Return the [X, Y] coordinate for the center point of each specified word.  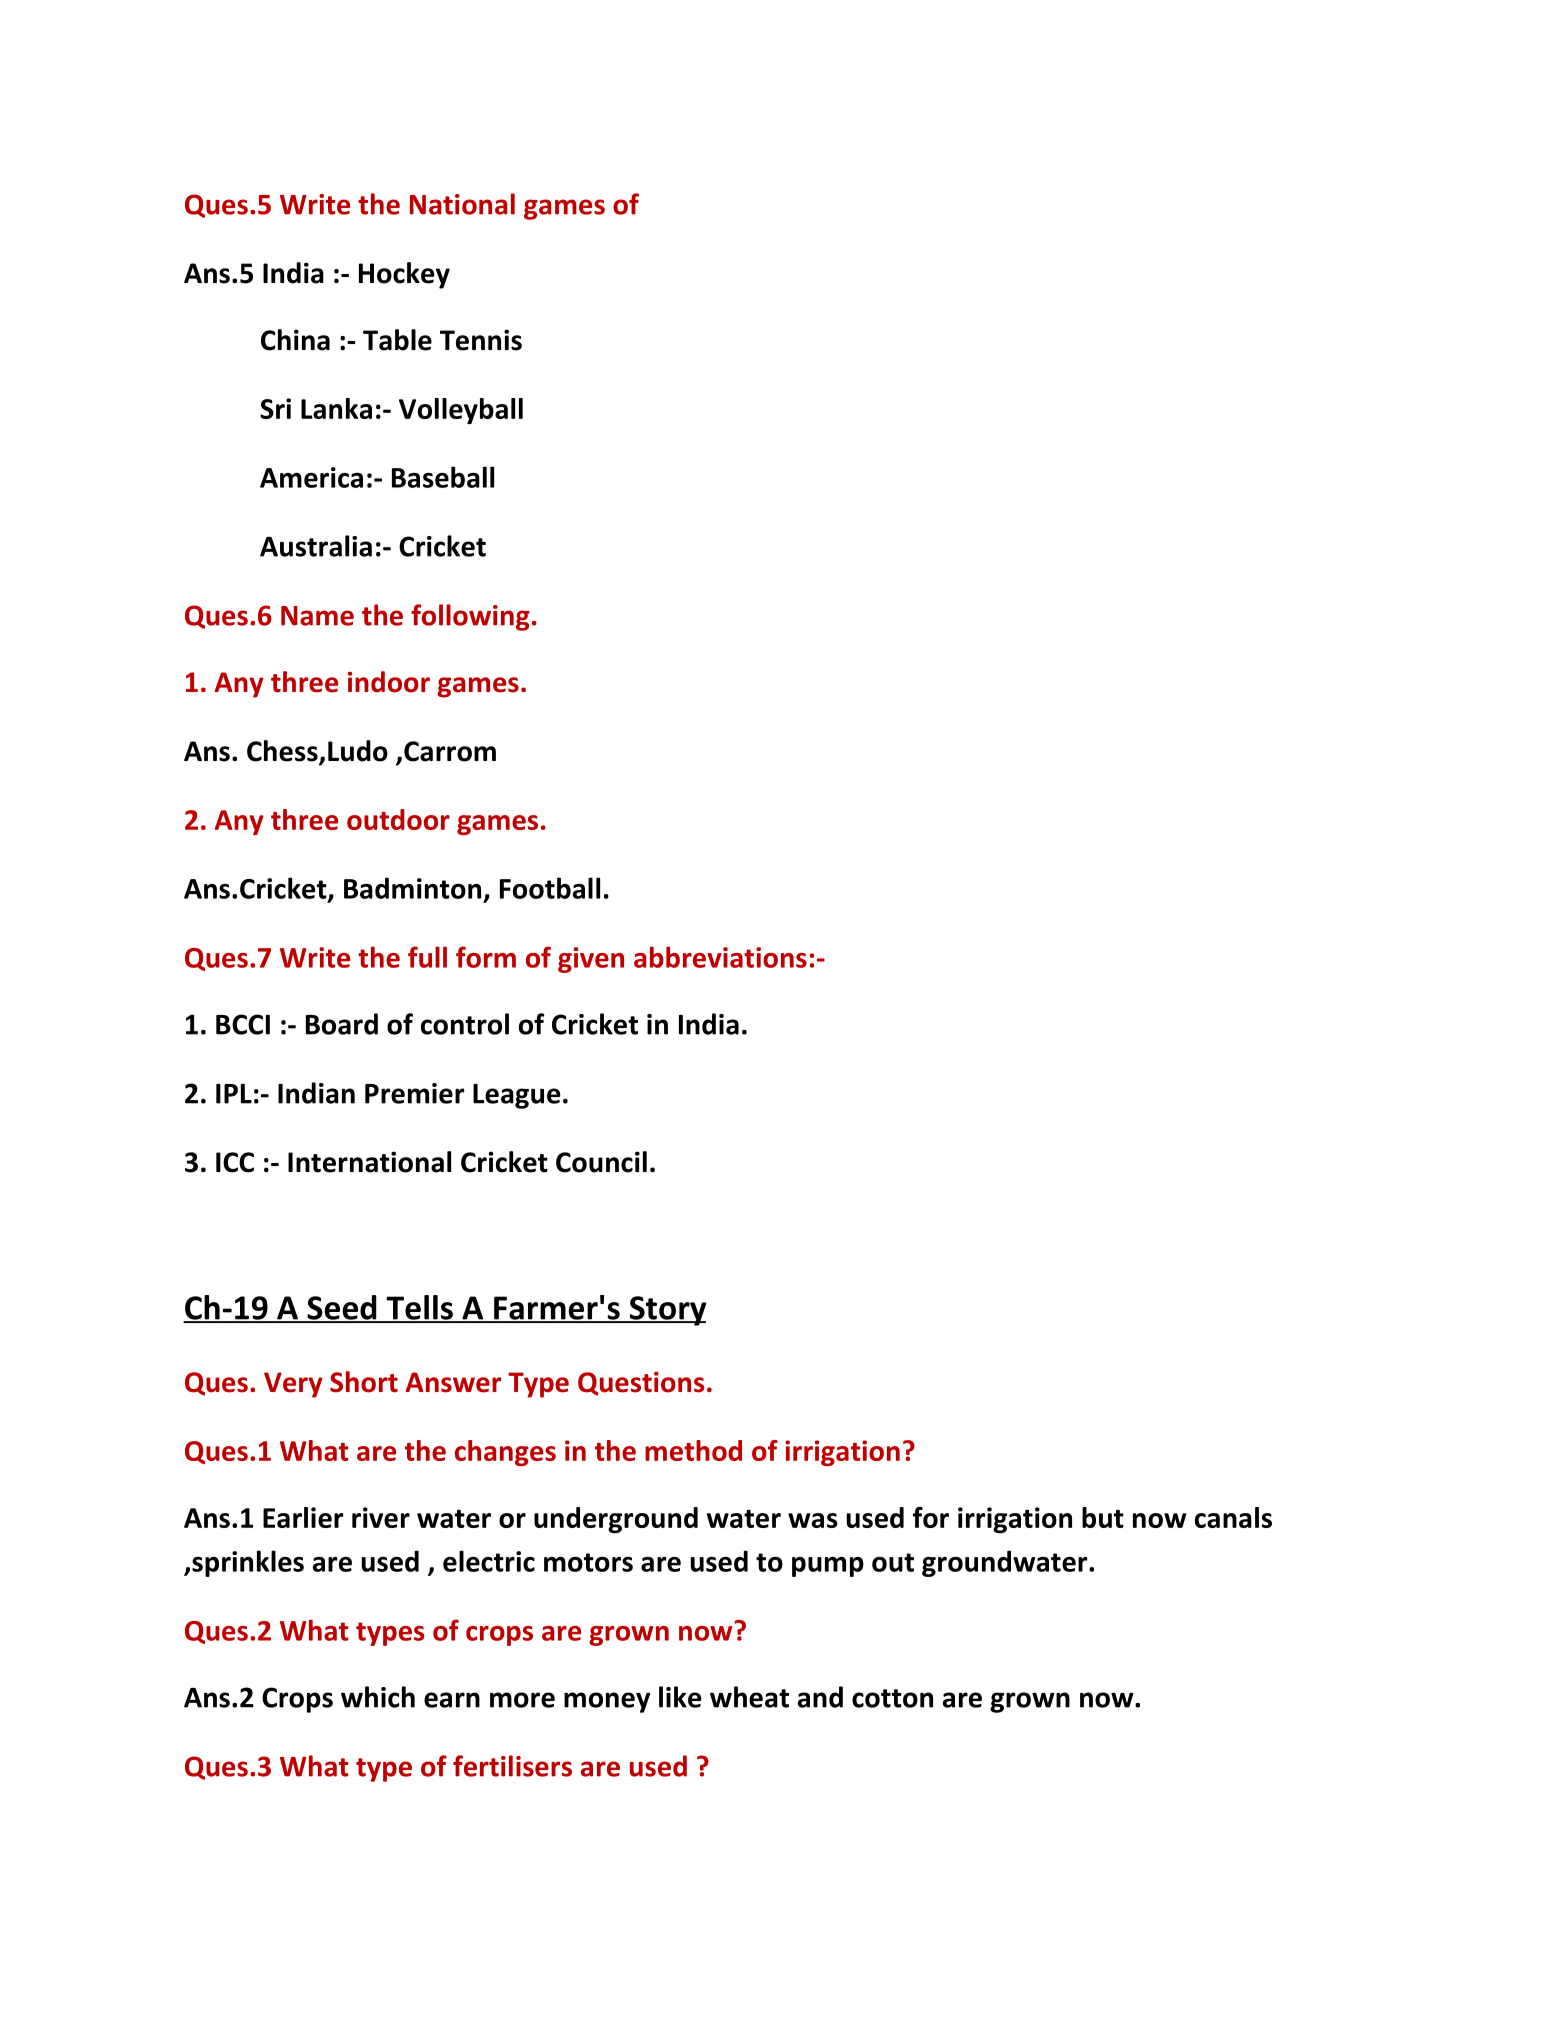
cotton [892, 1698]
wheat [749, 1697]
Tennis [481, 340]
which [378, 1697]
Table [397, 340]
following [470, 617]
